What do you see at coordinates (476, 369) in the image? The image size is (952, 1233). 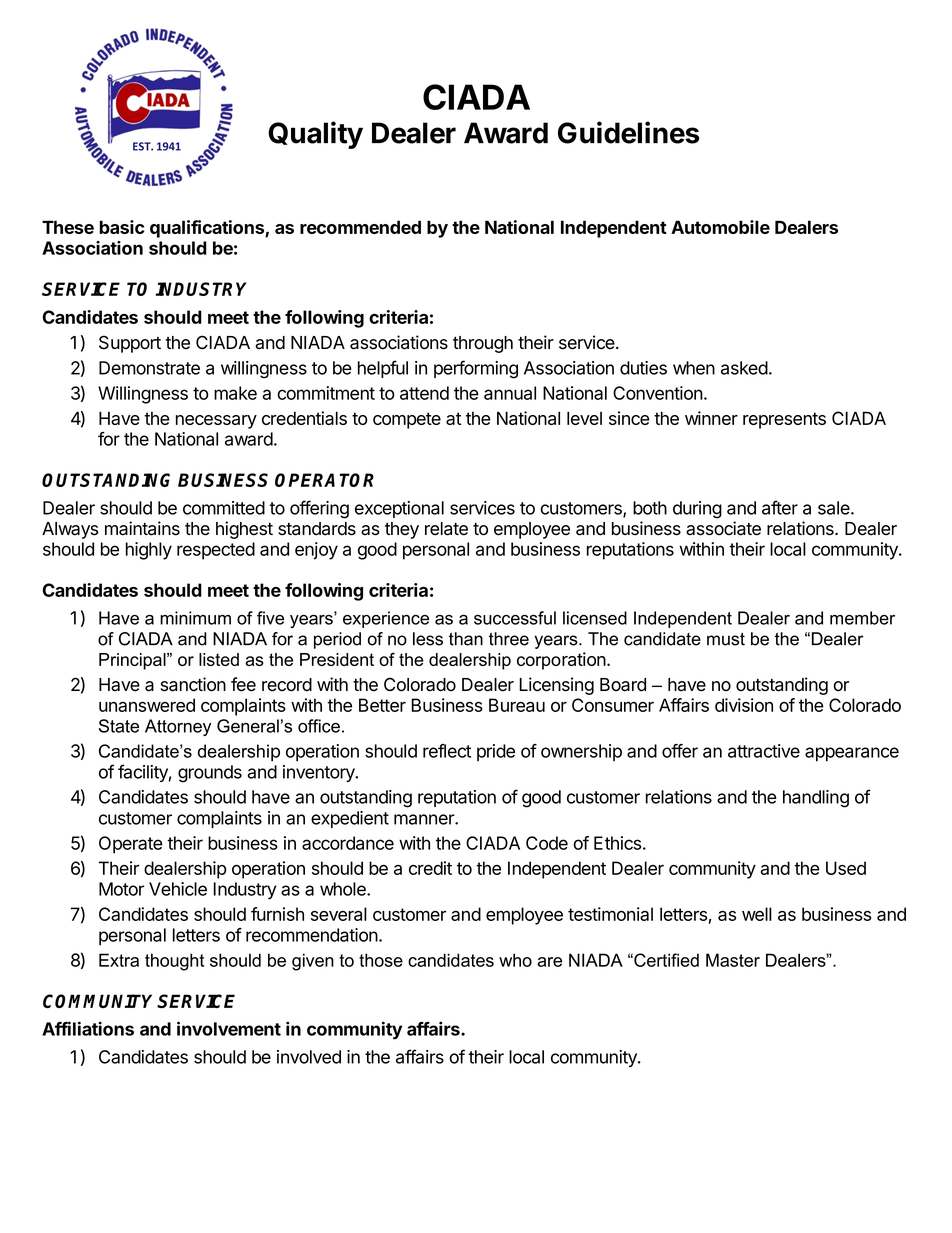 I see `performing` at bounding box center [476, 369].
